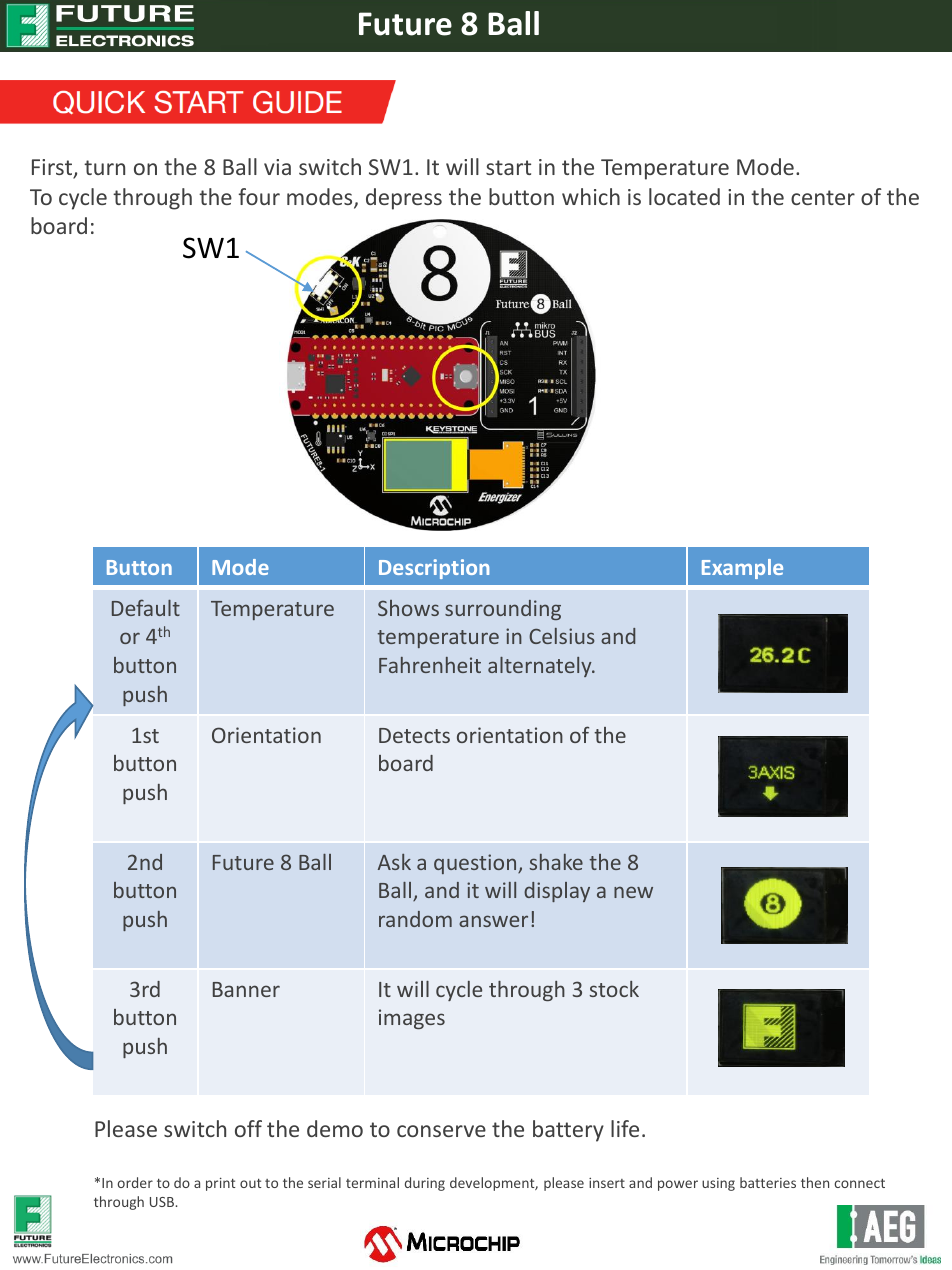  I want to click on Shows, so click(408, 608).
